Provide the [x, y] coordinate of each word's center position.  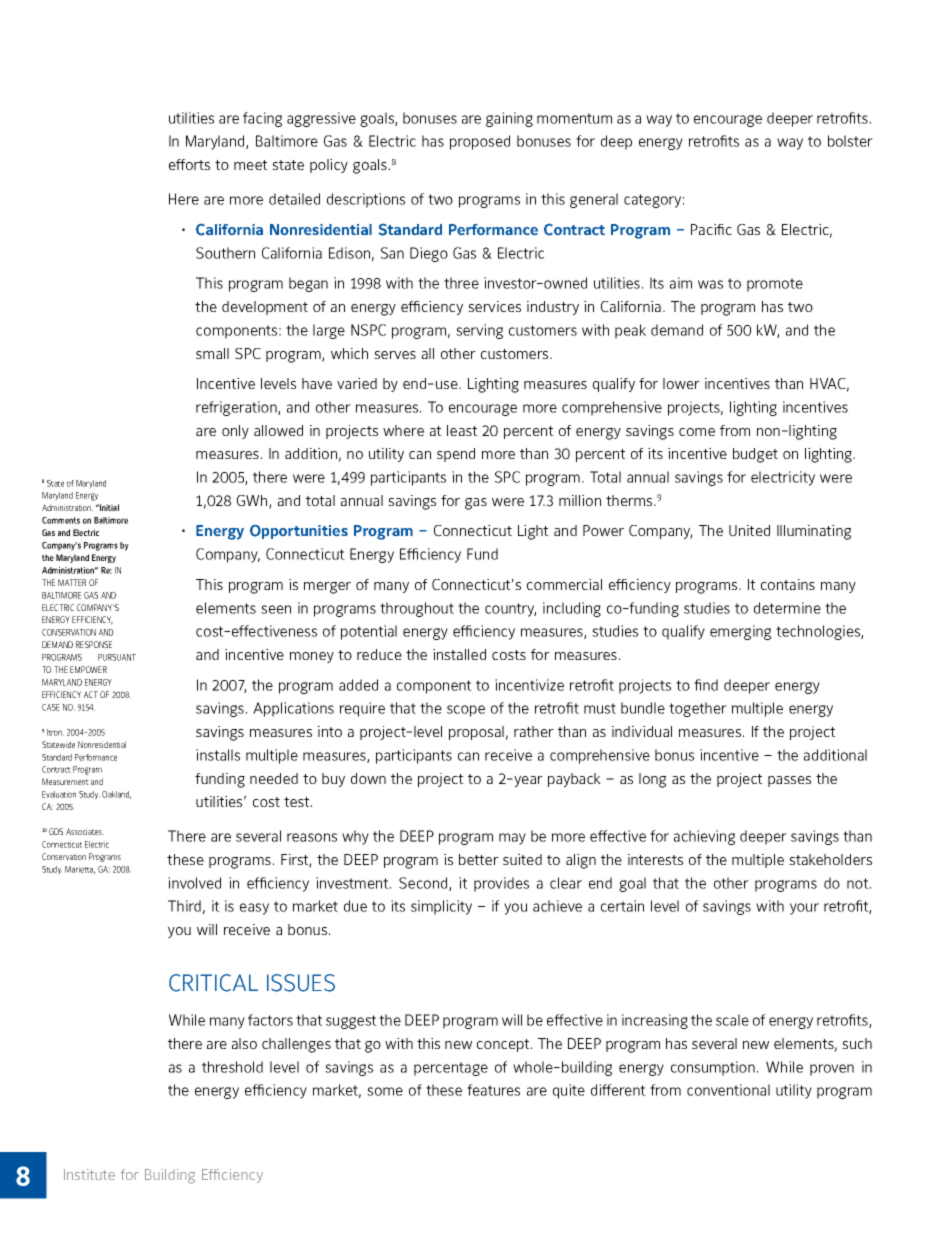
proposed [480, 142]
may [512, 839]
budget [755, 455]
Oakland [116, 795]
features [493, 1090]
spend [456, 455]
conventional [728, 1090]
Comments [61, 520]
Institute [89, 1174]
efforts [189, 164]
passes [789, 781]
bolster [850, 141]
